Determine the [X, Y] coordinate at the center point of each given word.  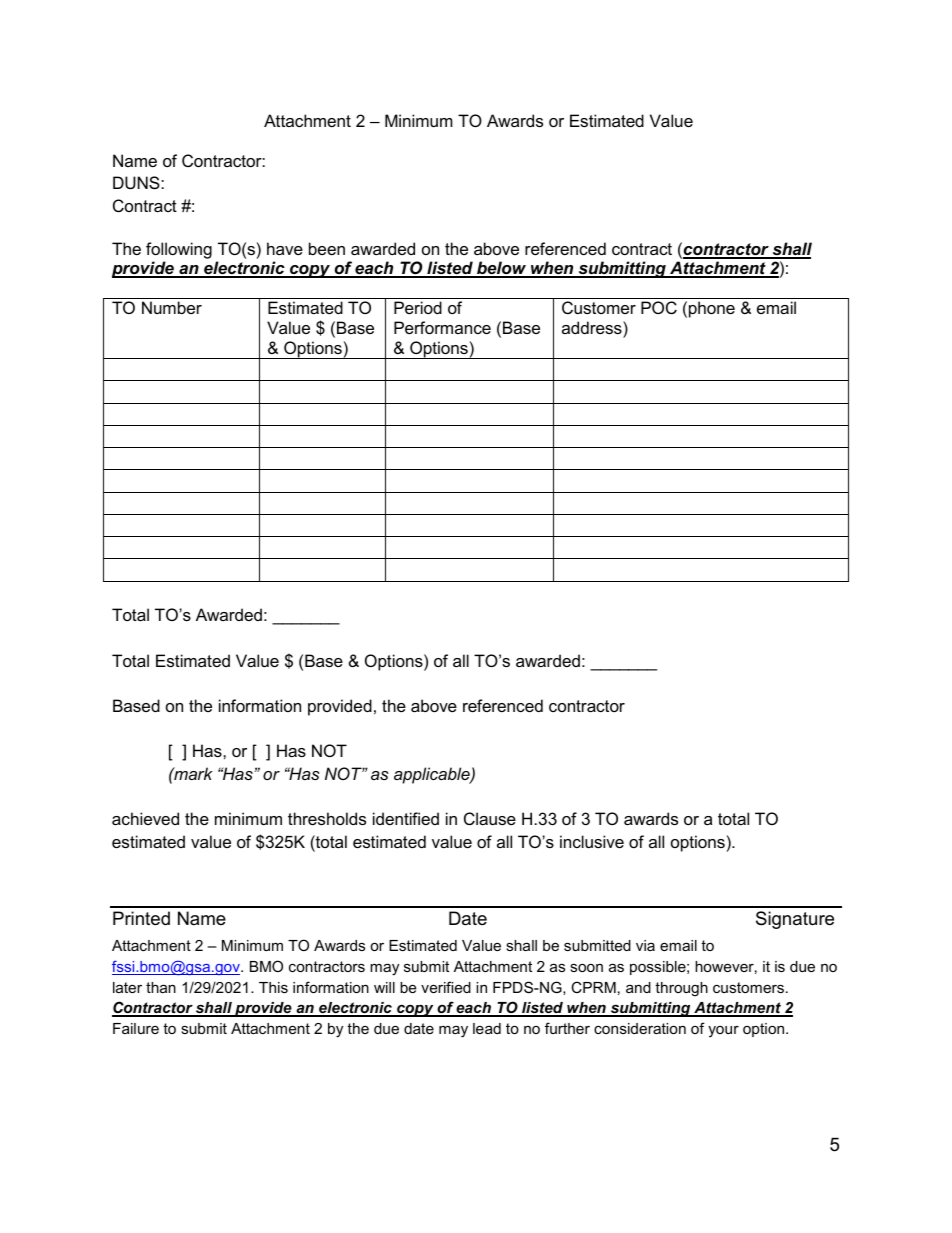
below [502, 269]
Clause [490, 818]
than [161, 987]
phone [712, 309]
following [179, 250]
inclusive [592, 841]
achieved [145, 818]
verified [446, 987]
